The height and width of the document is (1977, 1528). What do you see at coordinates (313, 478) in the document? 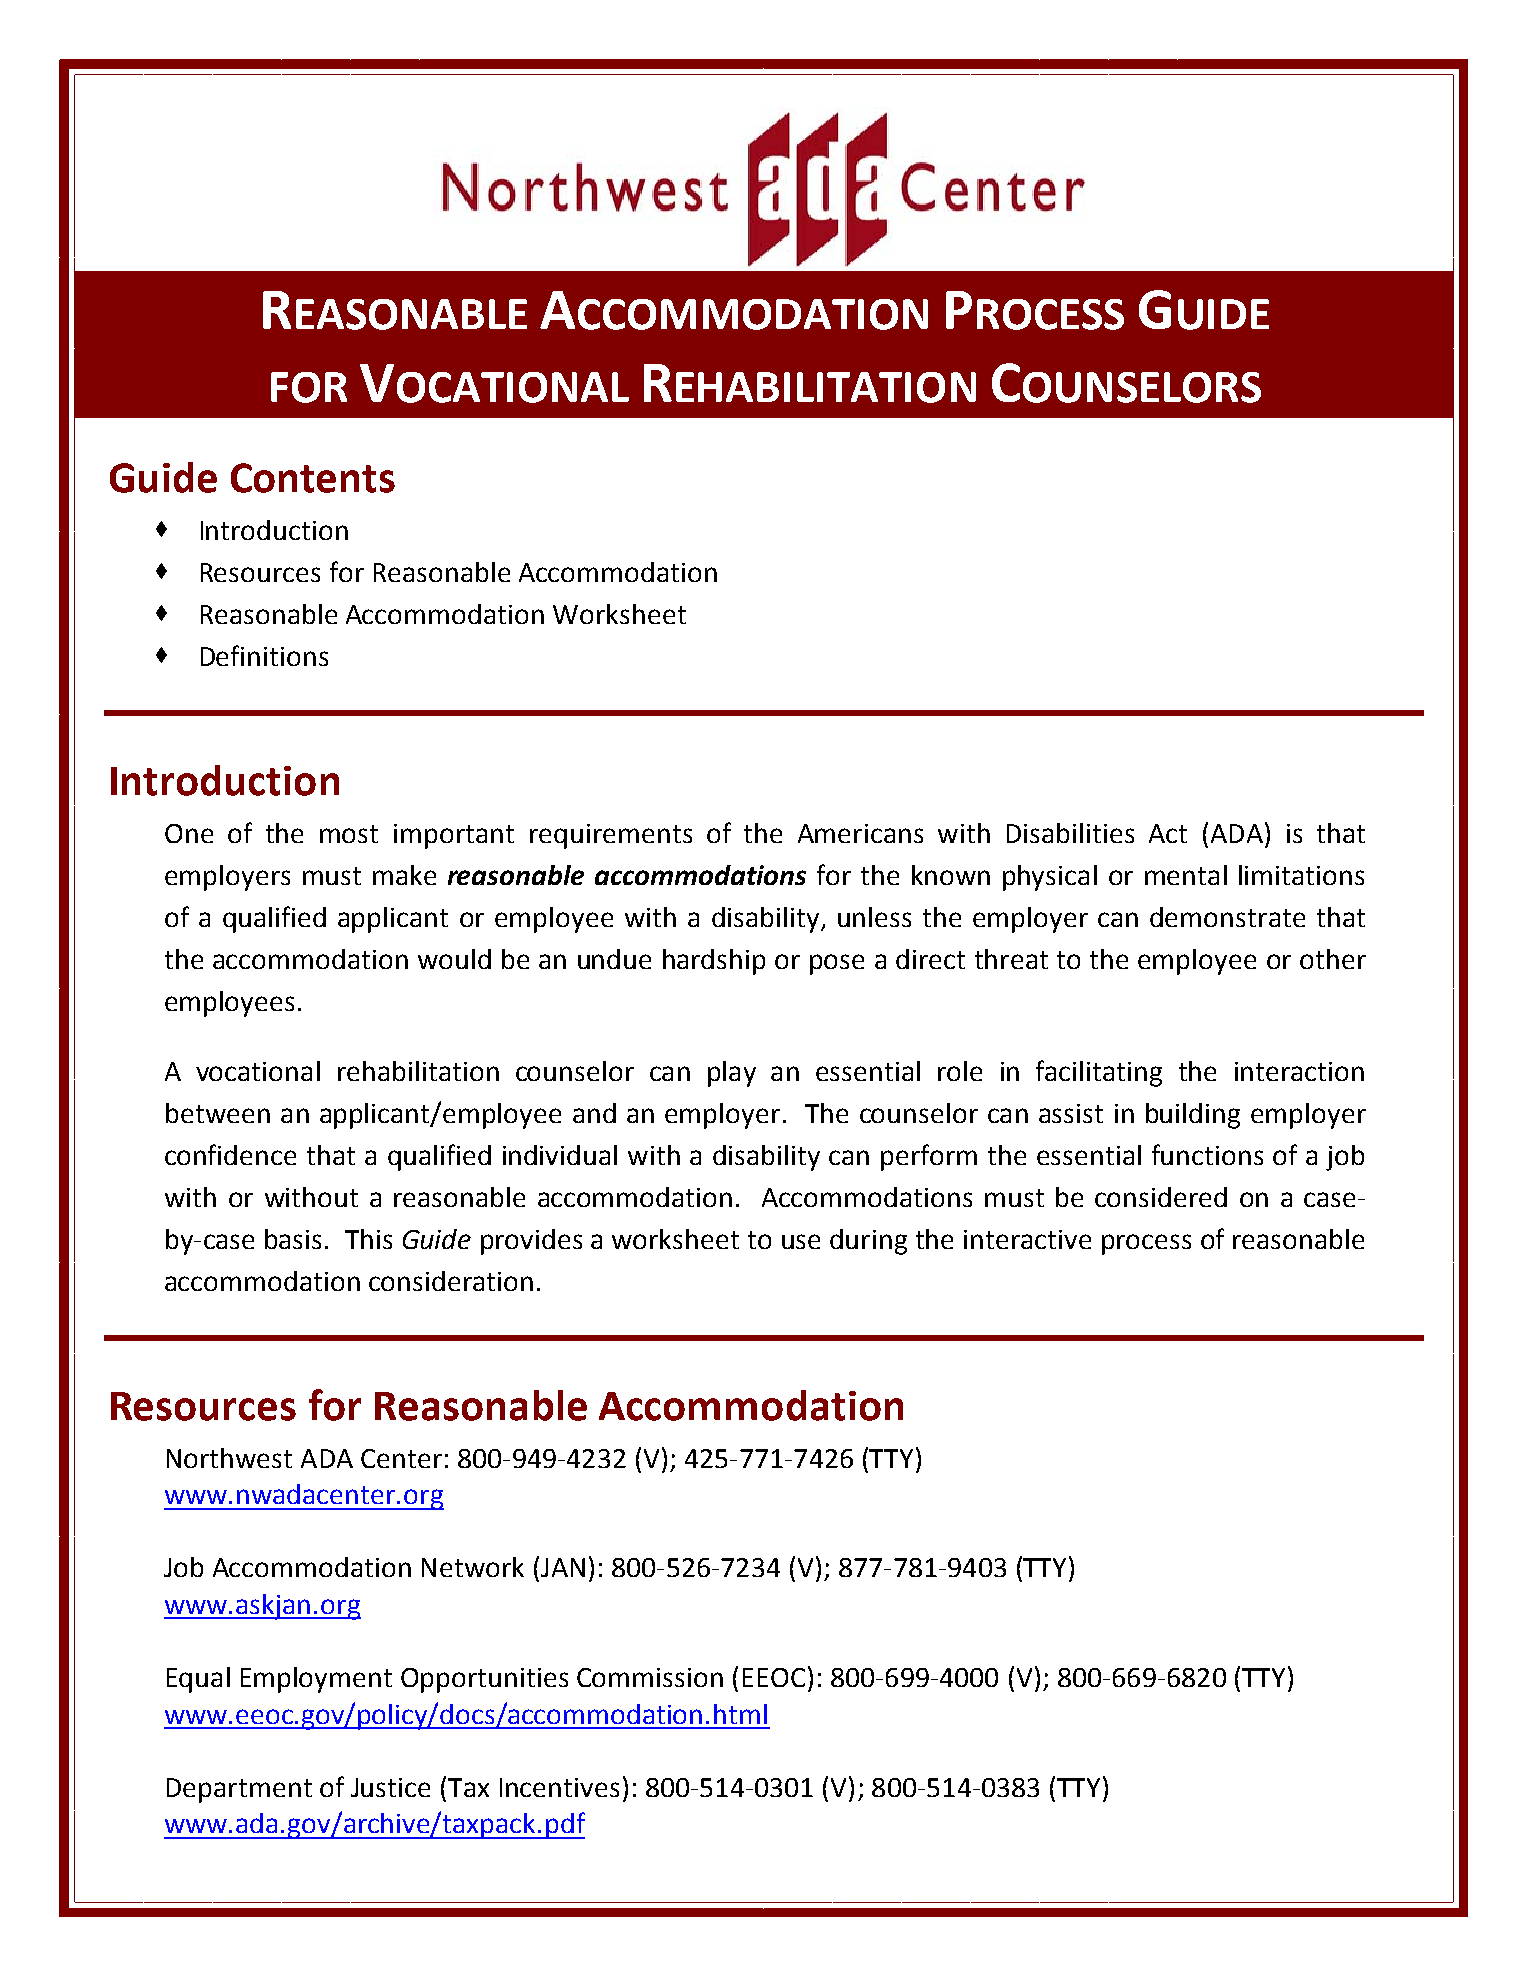
I see `Contents` at bounding box center [313, 478].
